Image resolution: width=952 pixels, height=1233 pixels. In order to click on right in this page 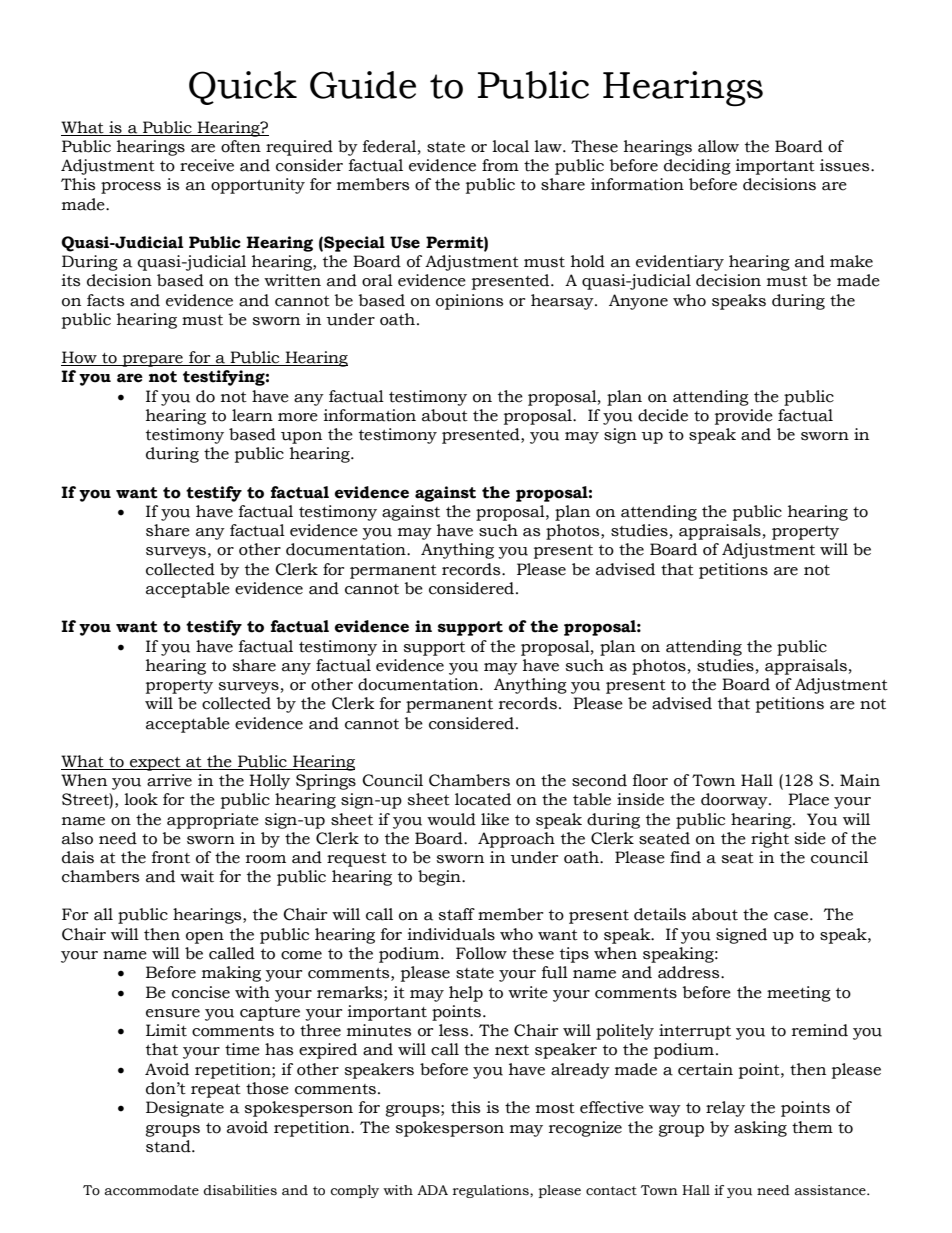, I will do `click(770, 840)`.
